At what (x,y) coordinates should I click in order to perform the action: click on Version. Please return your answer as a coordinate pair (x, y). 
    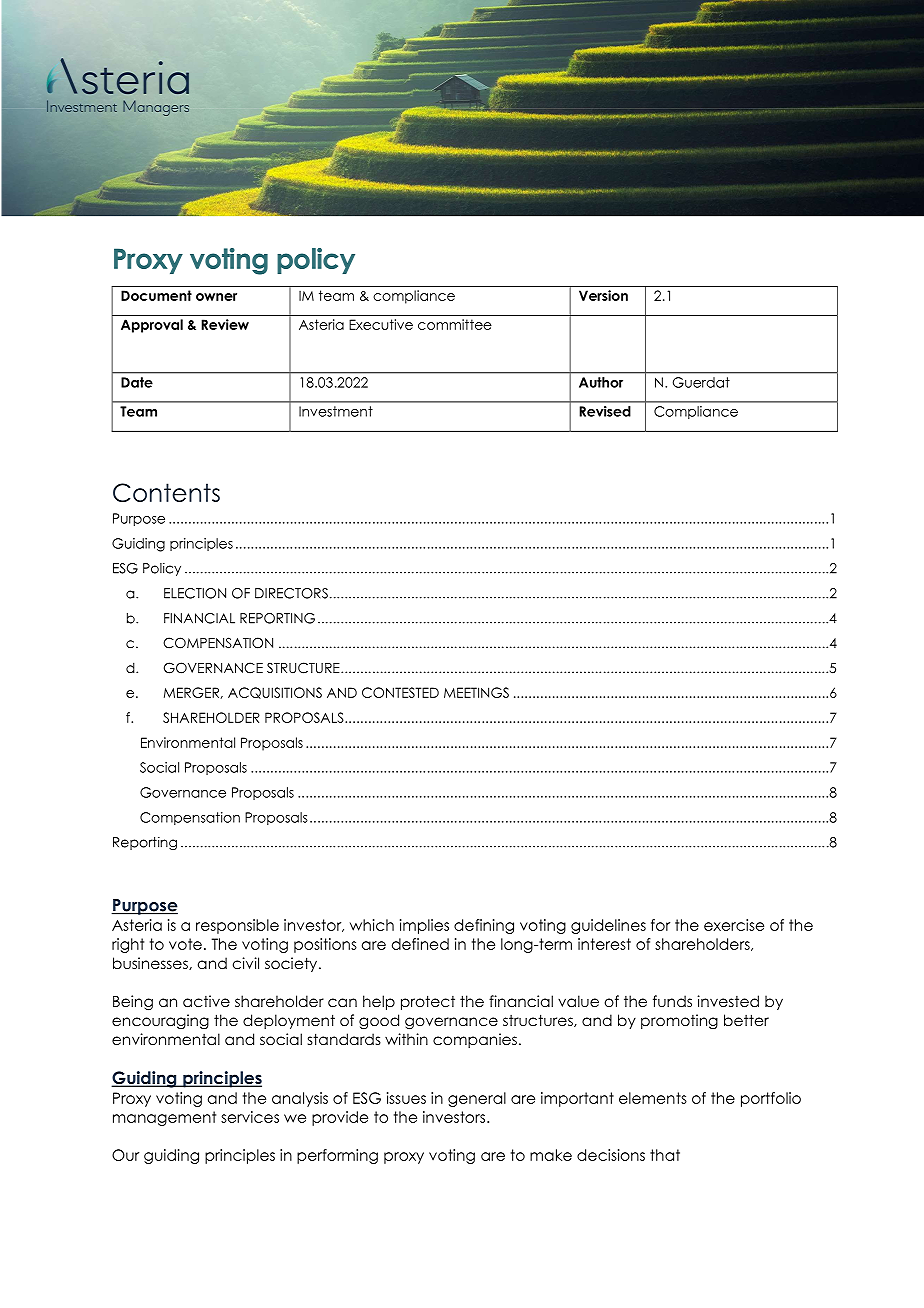
    Looking at the image, I should click on (603, 295).
